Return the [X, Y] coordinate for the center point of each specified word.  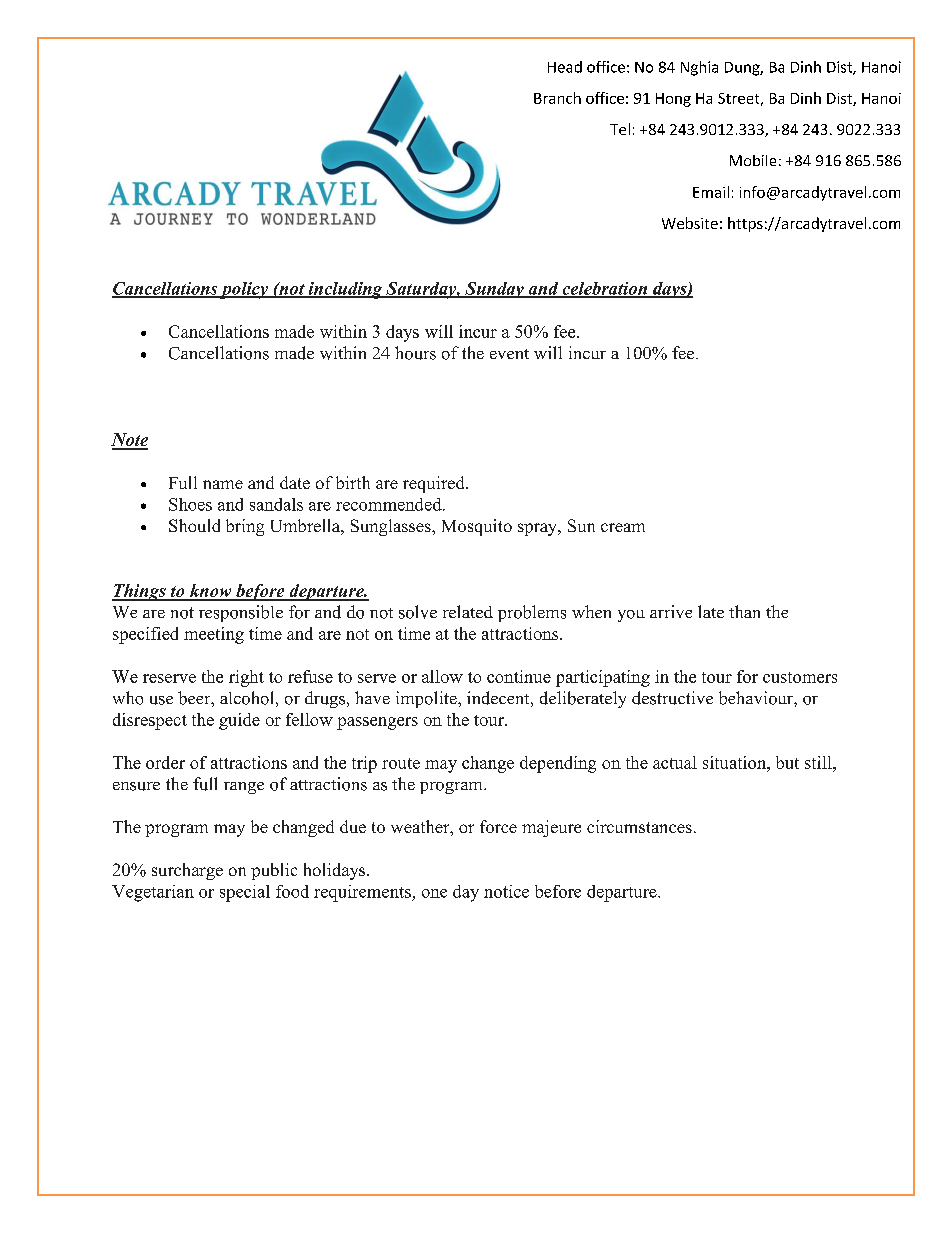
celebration [605, 289]
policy [244, 290]
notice [506, 891]
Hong [673, 100]
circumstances [639, 826]
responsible [241, 613]
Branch [557, 98]
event [509, 354]
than [744, 611]
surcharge [187, 871]
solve [418, 612]
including [345, 290]
